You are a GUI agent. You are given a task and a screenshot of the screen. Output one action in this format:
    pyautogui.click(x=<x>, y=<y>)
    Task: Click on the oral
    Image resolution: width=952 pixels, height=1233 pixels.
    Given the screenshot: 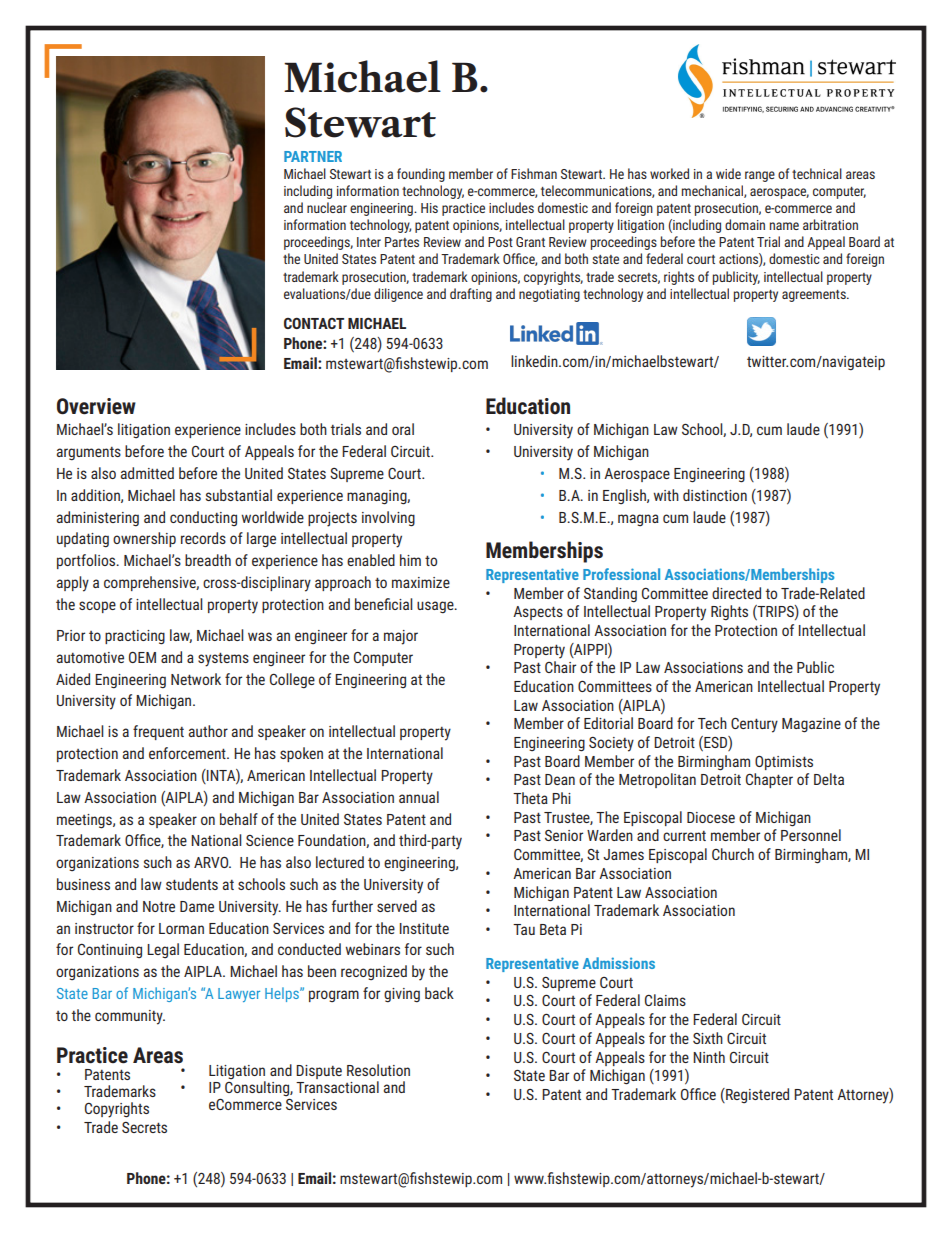 What is the action you would take?
    pyautogui.click(x=403, y=429)
